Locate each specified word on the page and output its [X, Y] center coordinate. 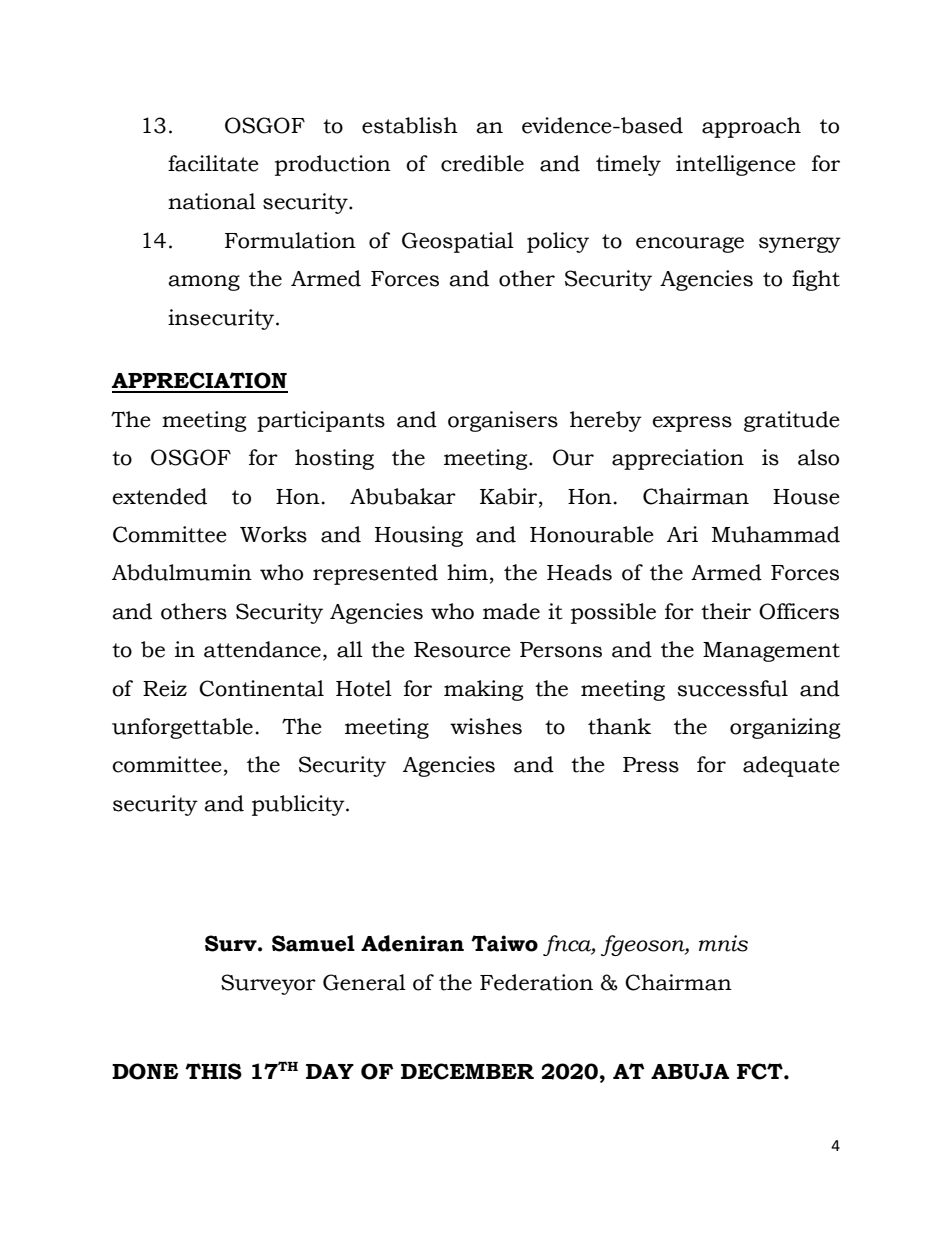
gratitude [792, 421]
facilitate [213, 163]
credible [482, 163]
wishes [486, 726]
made [511, 611]
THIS [213, 1071]
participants [321, 421]
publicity [299, 805]
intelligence [736, 165]
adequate [791, 766]
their [726, 611]
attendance [262, 649]
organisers [503, 421]
